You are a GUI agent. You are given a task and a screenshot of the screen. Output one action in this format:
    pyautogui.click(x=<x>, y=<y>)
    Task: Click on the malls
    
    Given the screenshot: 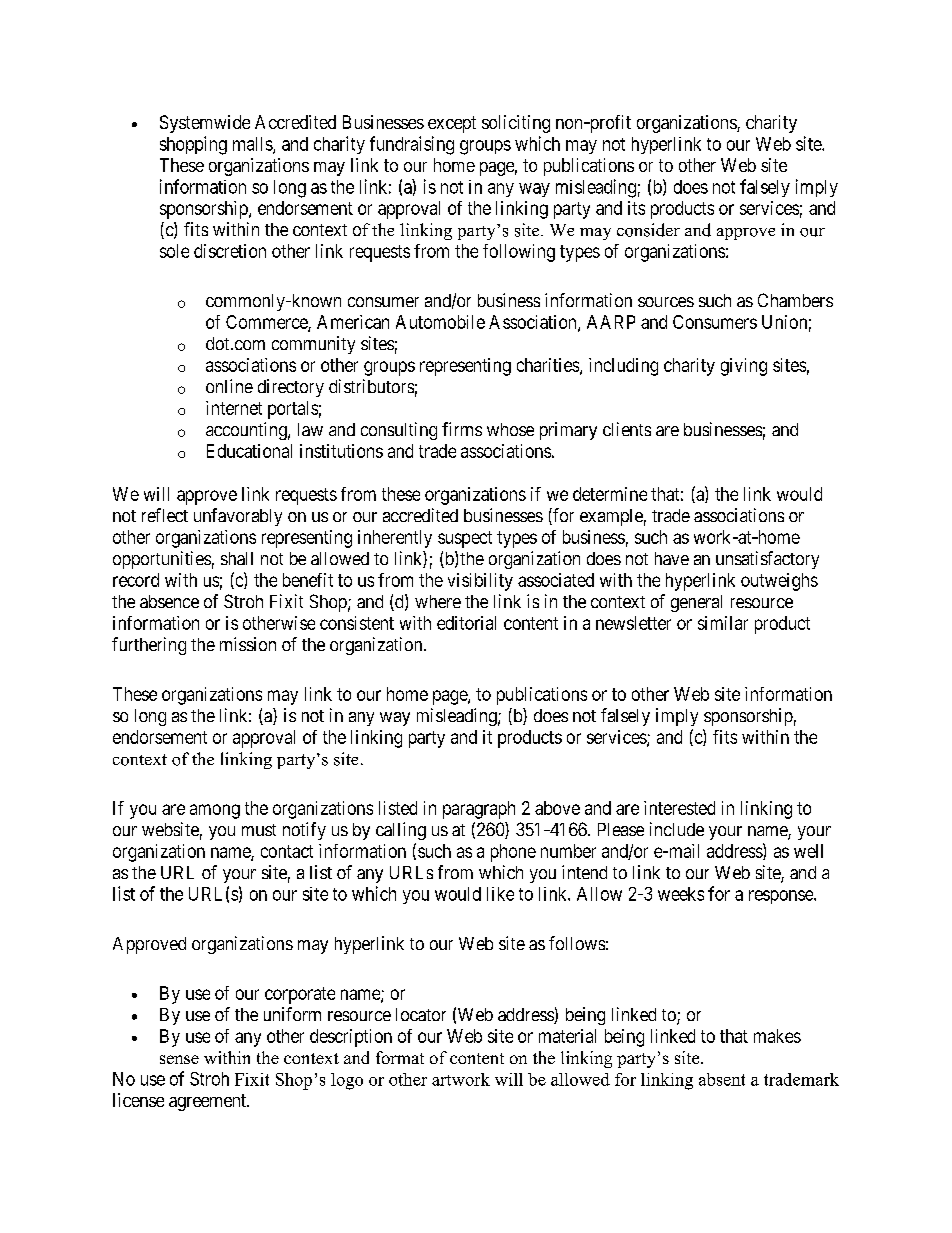 What is the action you would take?
    pyautogui.click(x=253, y=145)
